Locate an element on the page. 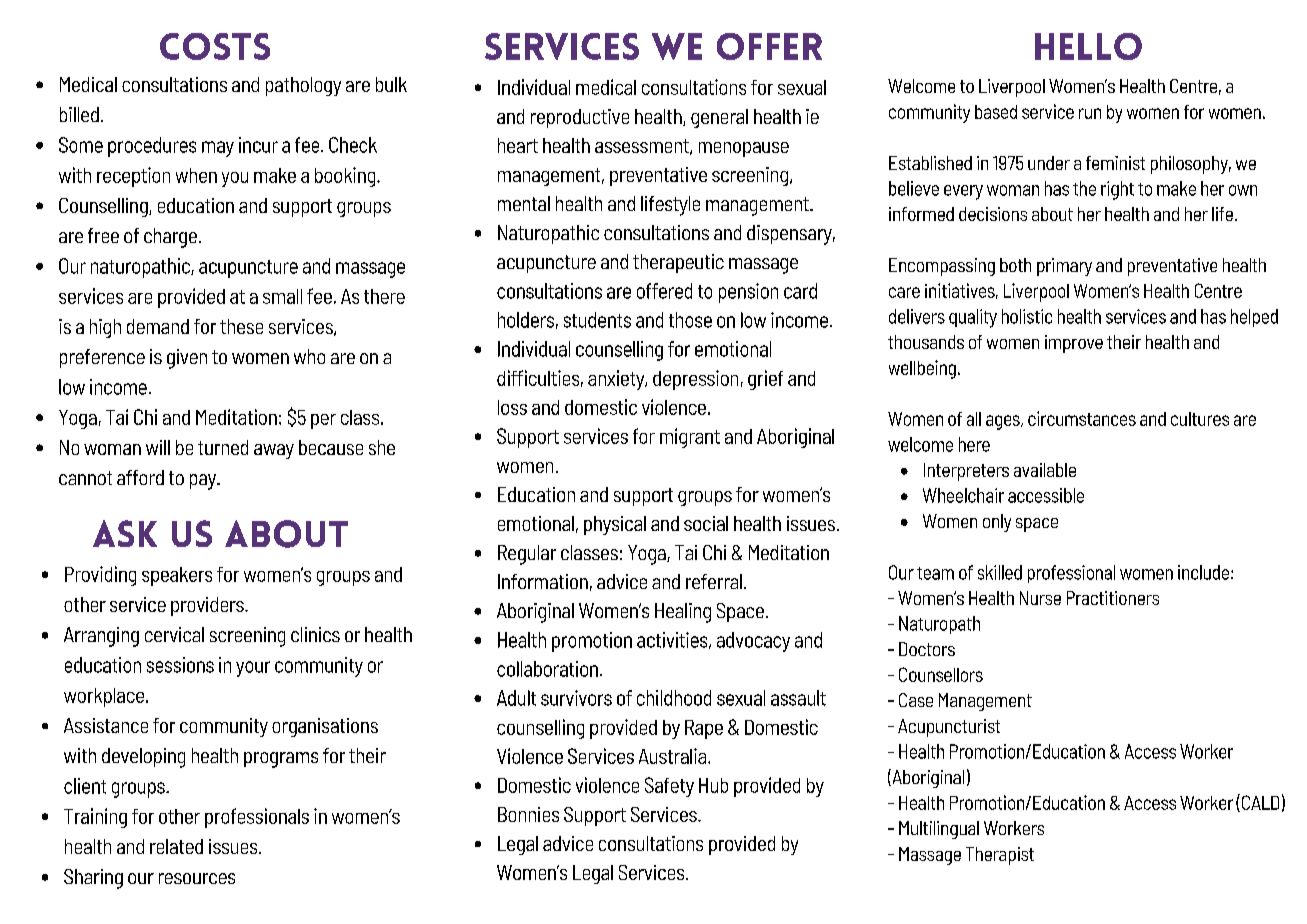 This image has width=1307, height=924. general is located at coordinates (719, 118).
